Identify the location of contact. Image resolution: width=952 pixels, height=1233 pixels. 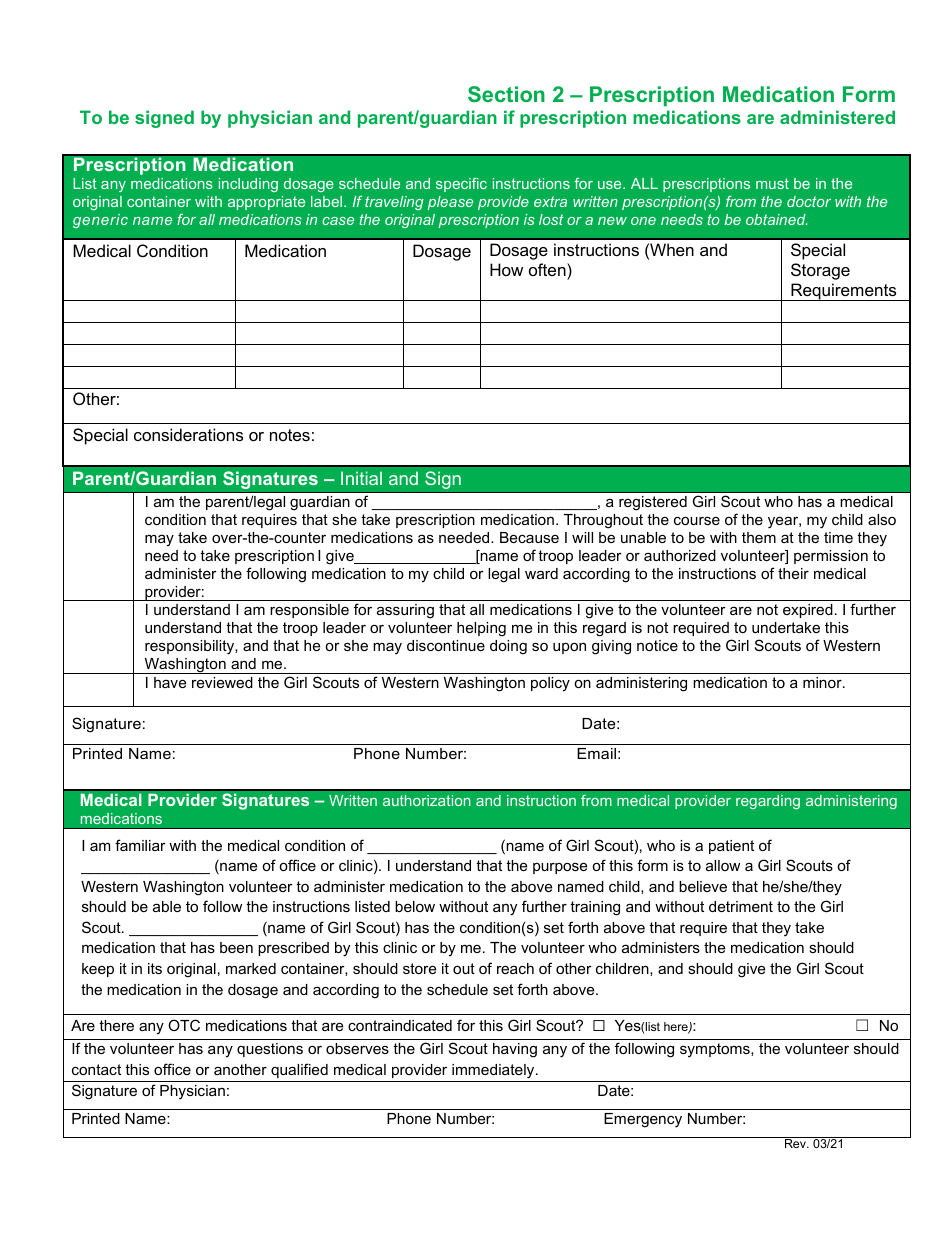
(96, 1069).
